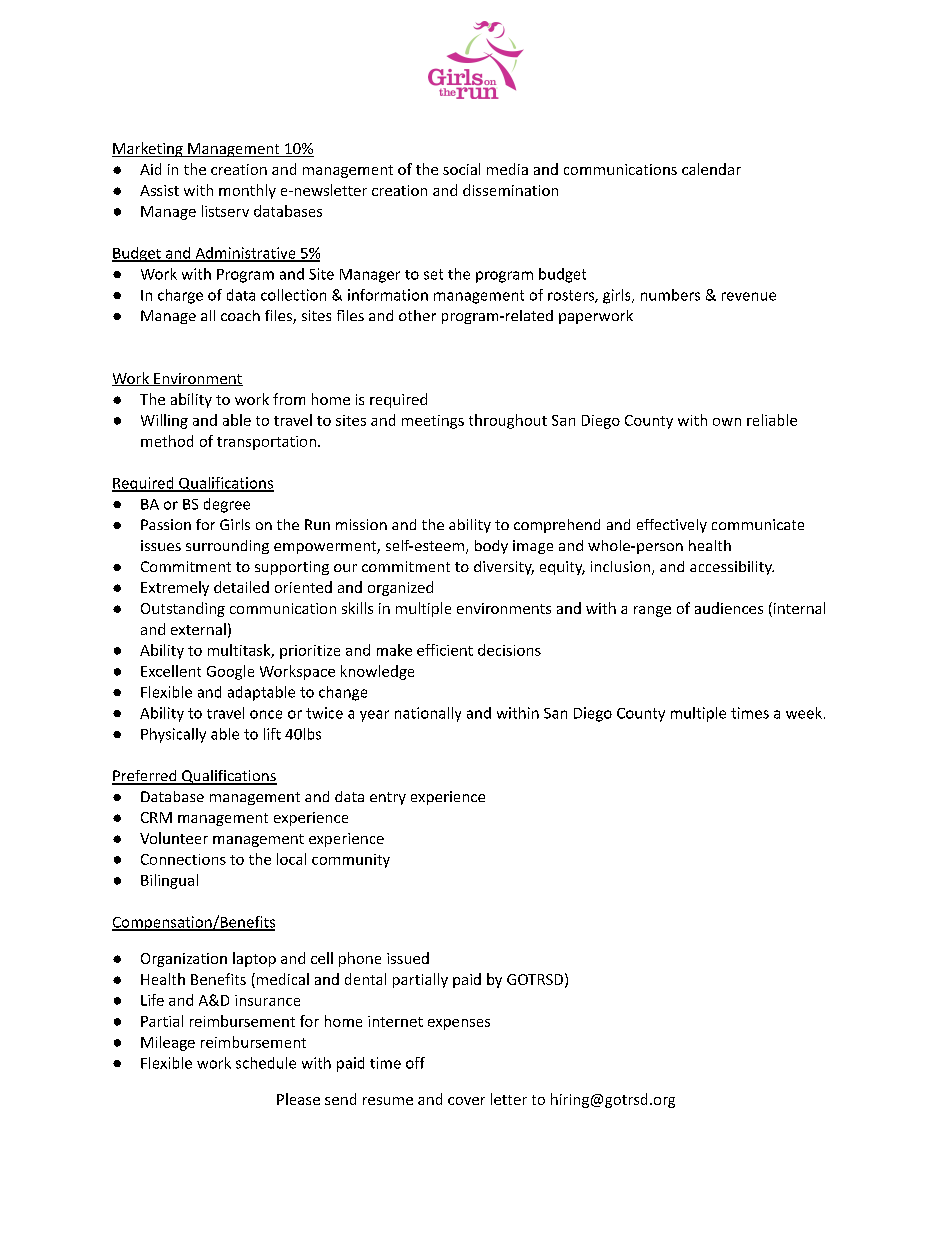  What do you see at coordinates (227, 505) in the image?
I see `degree` at bounding box center [227, 505].
